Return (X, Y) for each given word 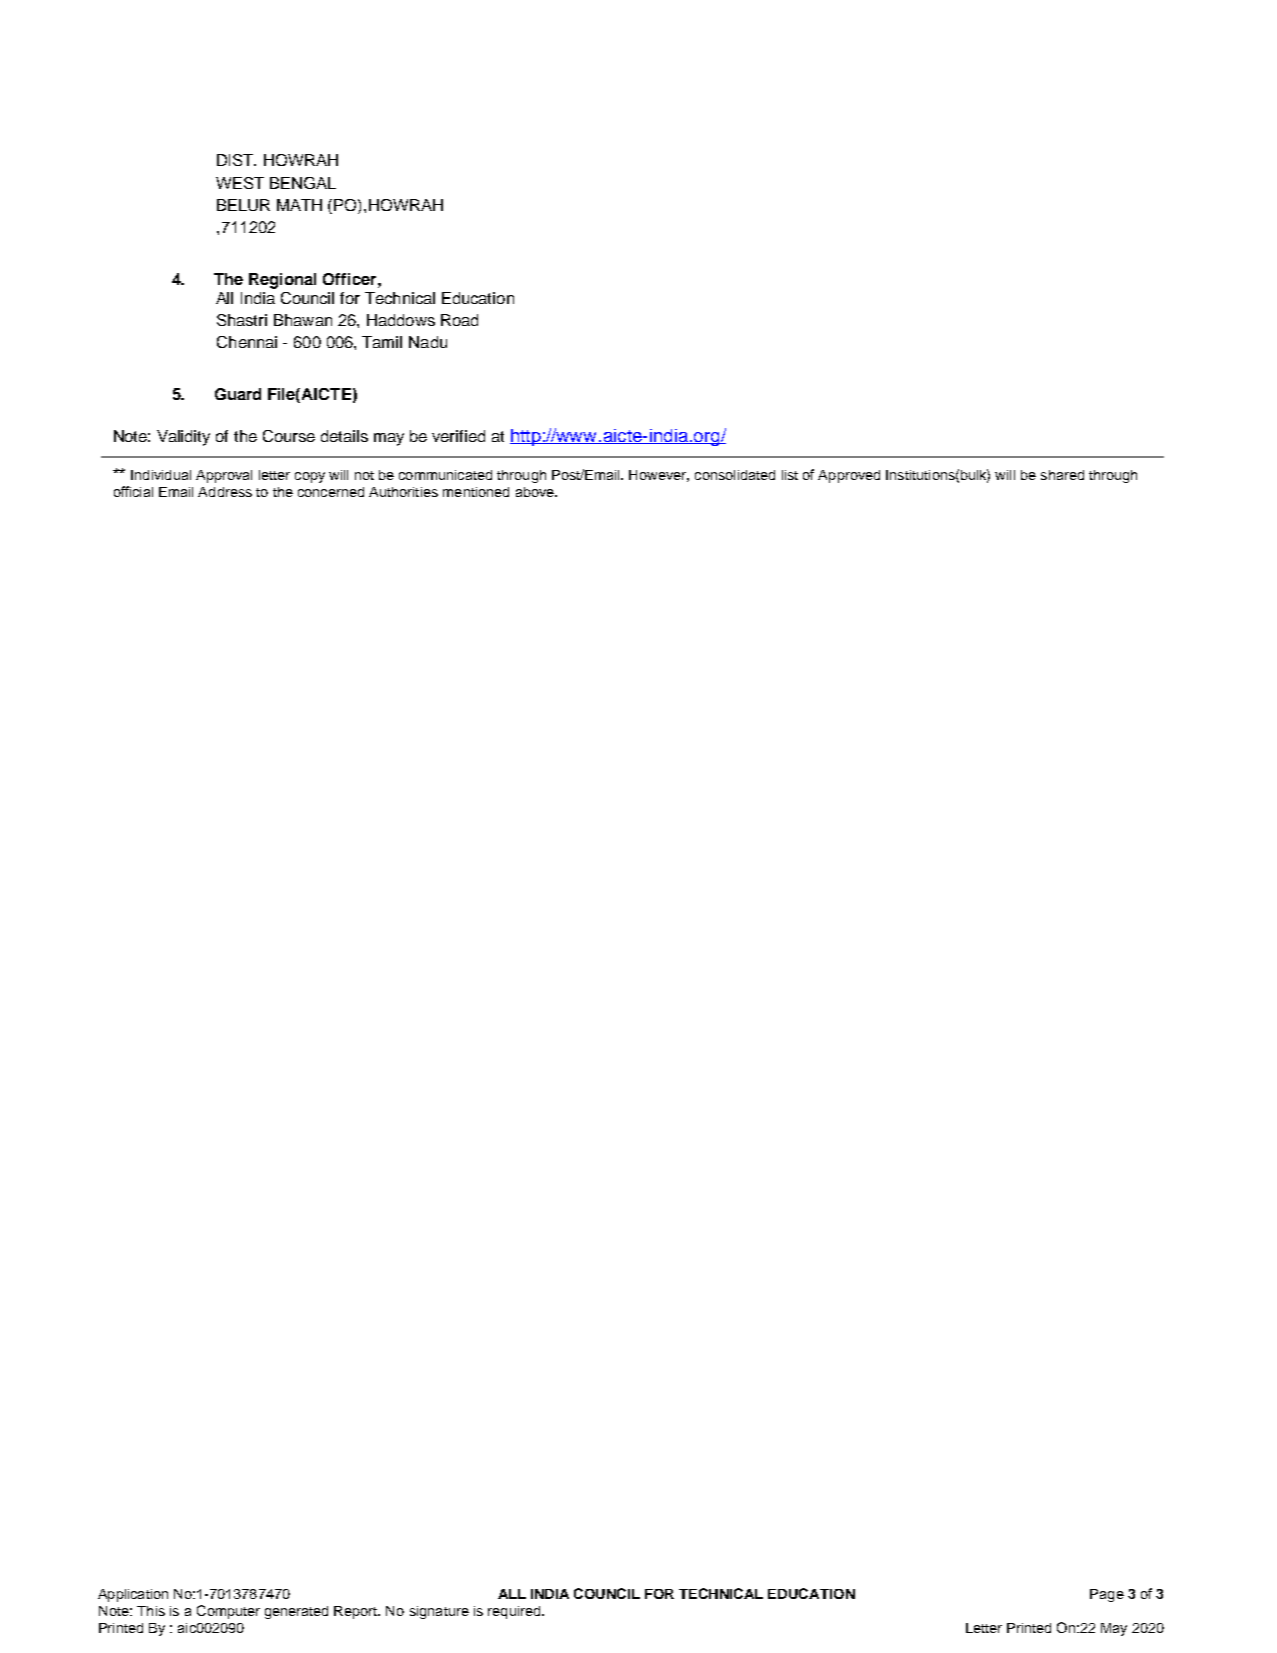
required (515, 1612)
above (536, 492)
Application (133, 1595)
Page (1107, 1595)
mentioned (476, 492)
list (790, 475)
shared (1062, 475)
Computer (228, 1612)
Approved (849, 476)
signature (439, 1612)
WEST (240, 183)
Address (225, 492)
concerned (331, 492)
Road (459, 320)
